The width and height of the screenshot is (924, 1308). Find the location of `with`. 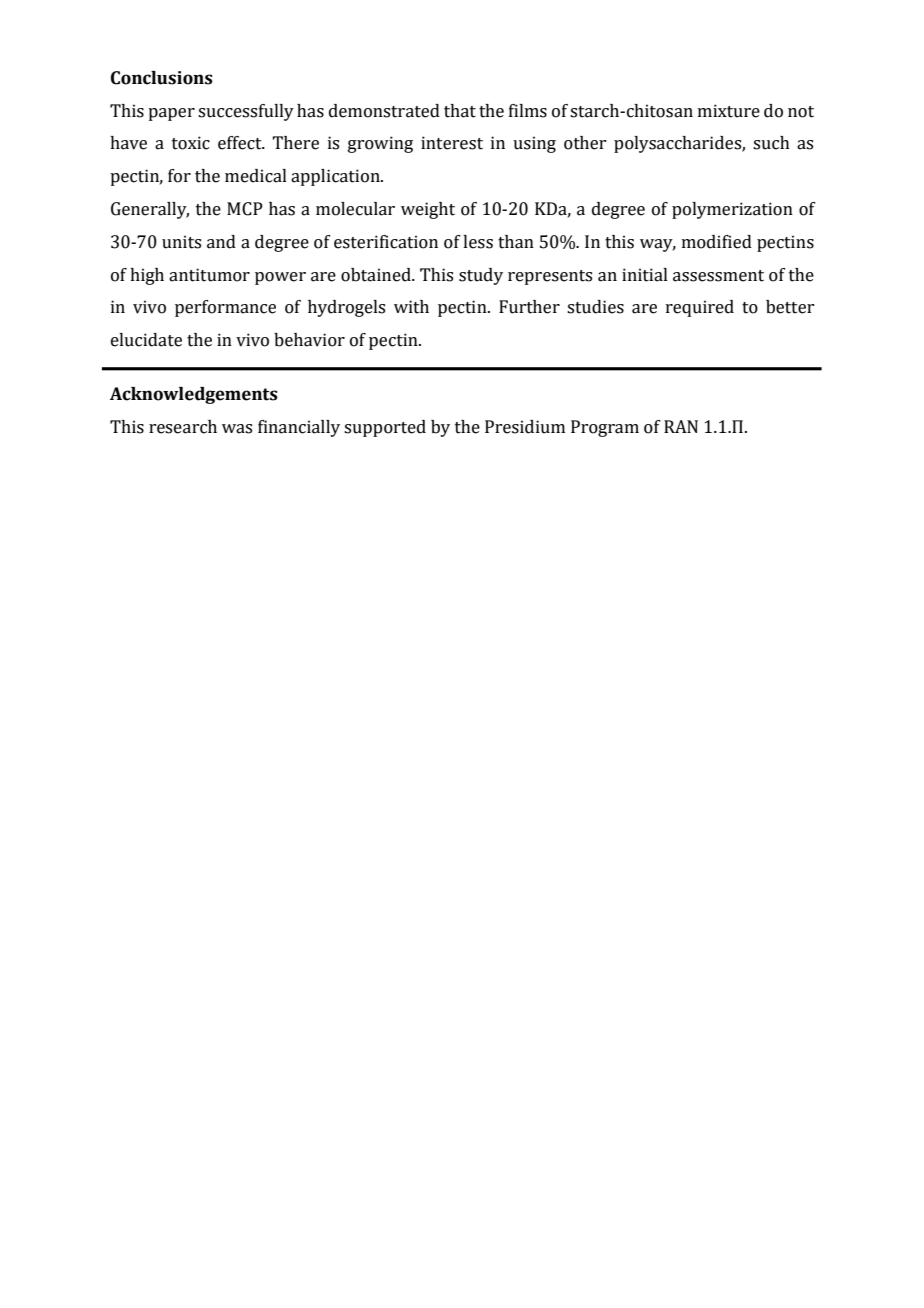

with is located at coordinates (411, 307).
